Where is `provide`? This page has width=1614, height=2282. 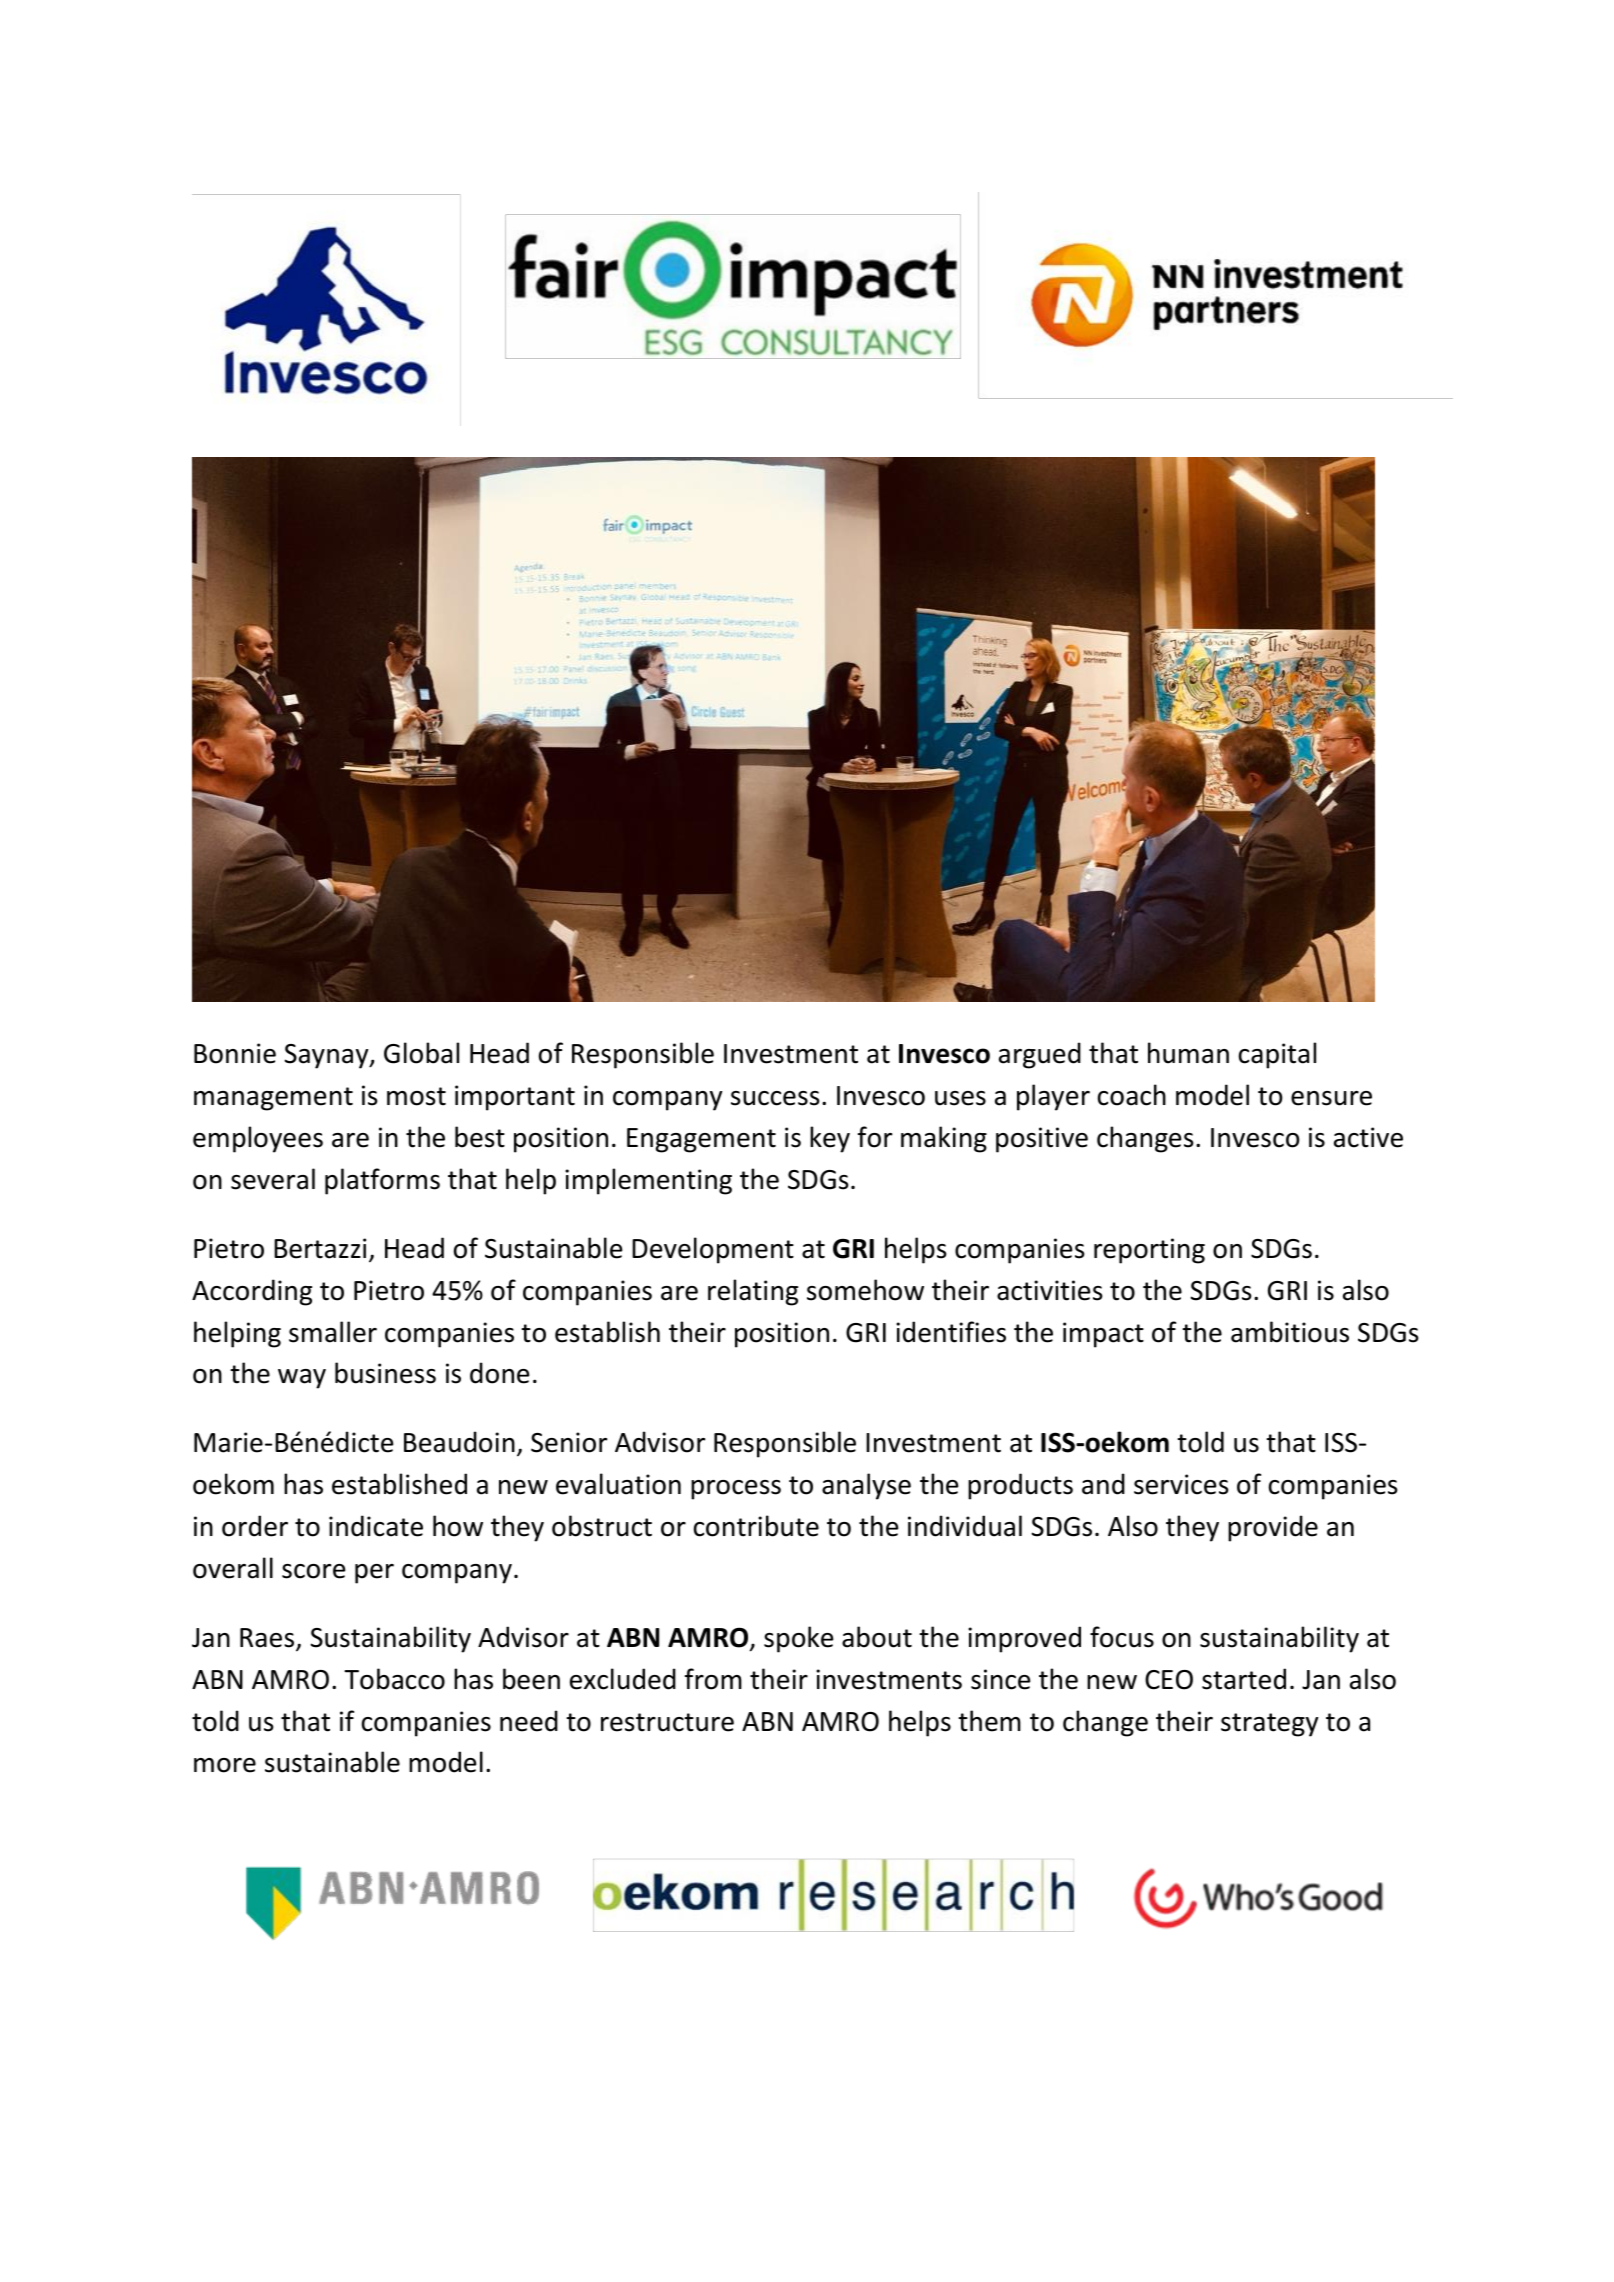 provide is located at coordinates (1273, 1528).
